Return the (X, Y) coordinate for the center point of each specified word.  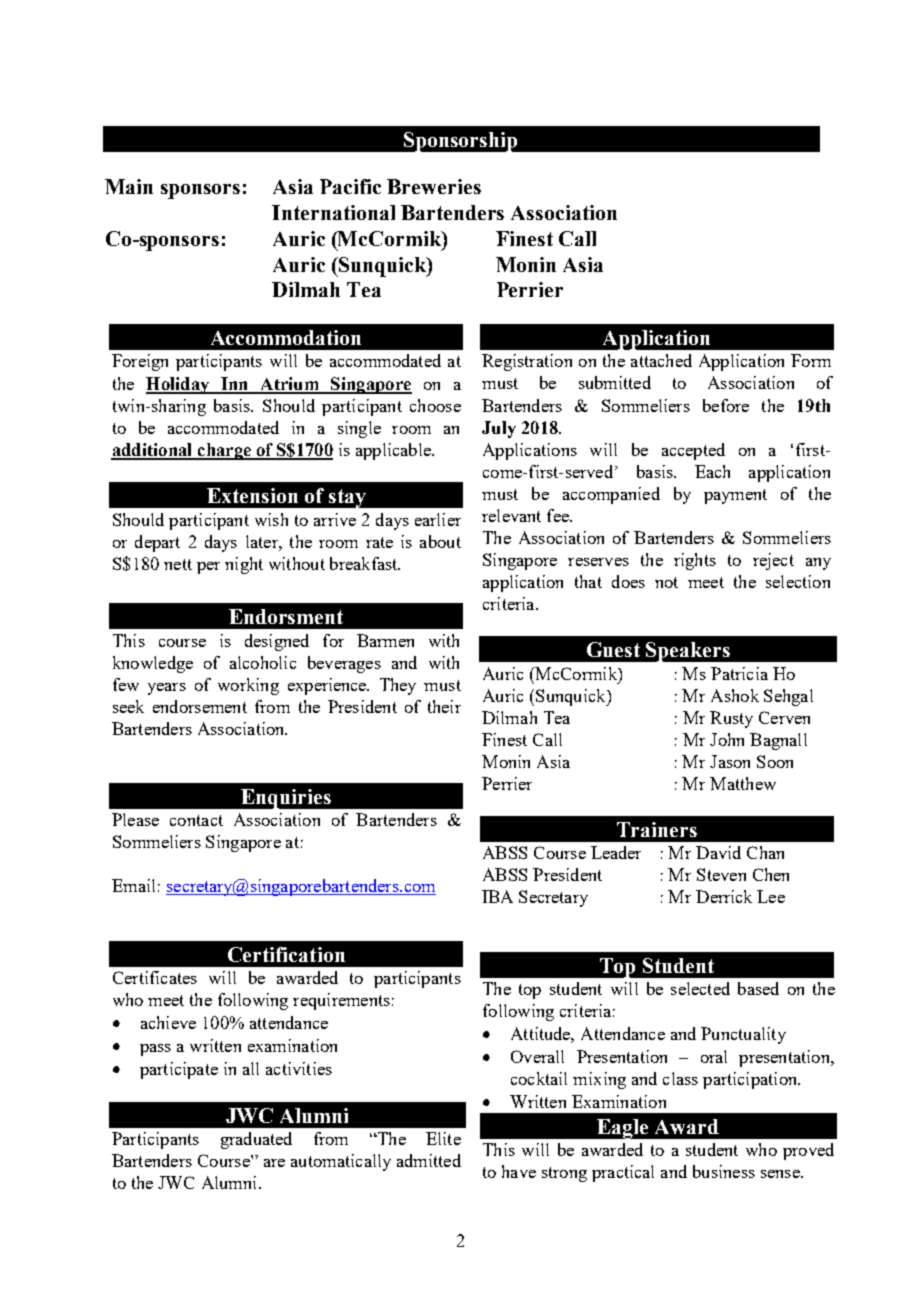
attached (661, 360)
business (724, 1171)
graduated (256, 1140)
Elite (443, 1138)
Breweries (434, 186)
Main (129, 186)
